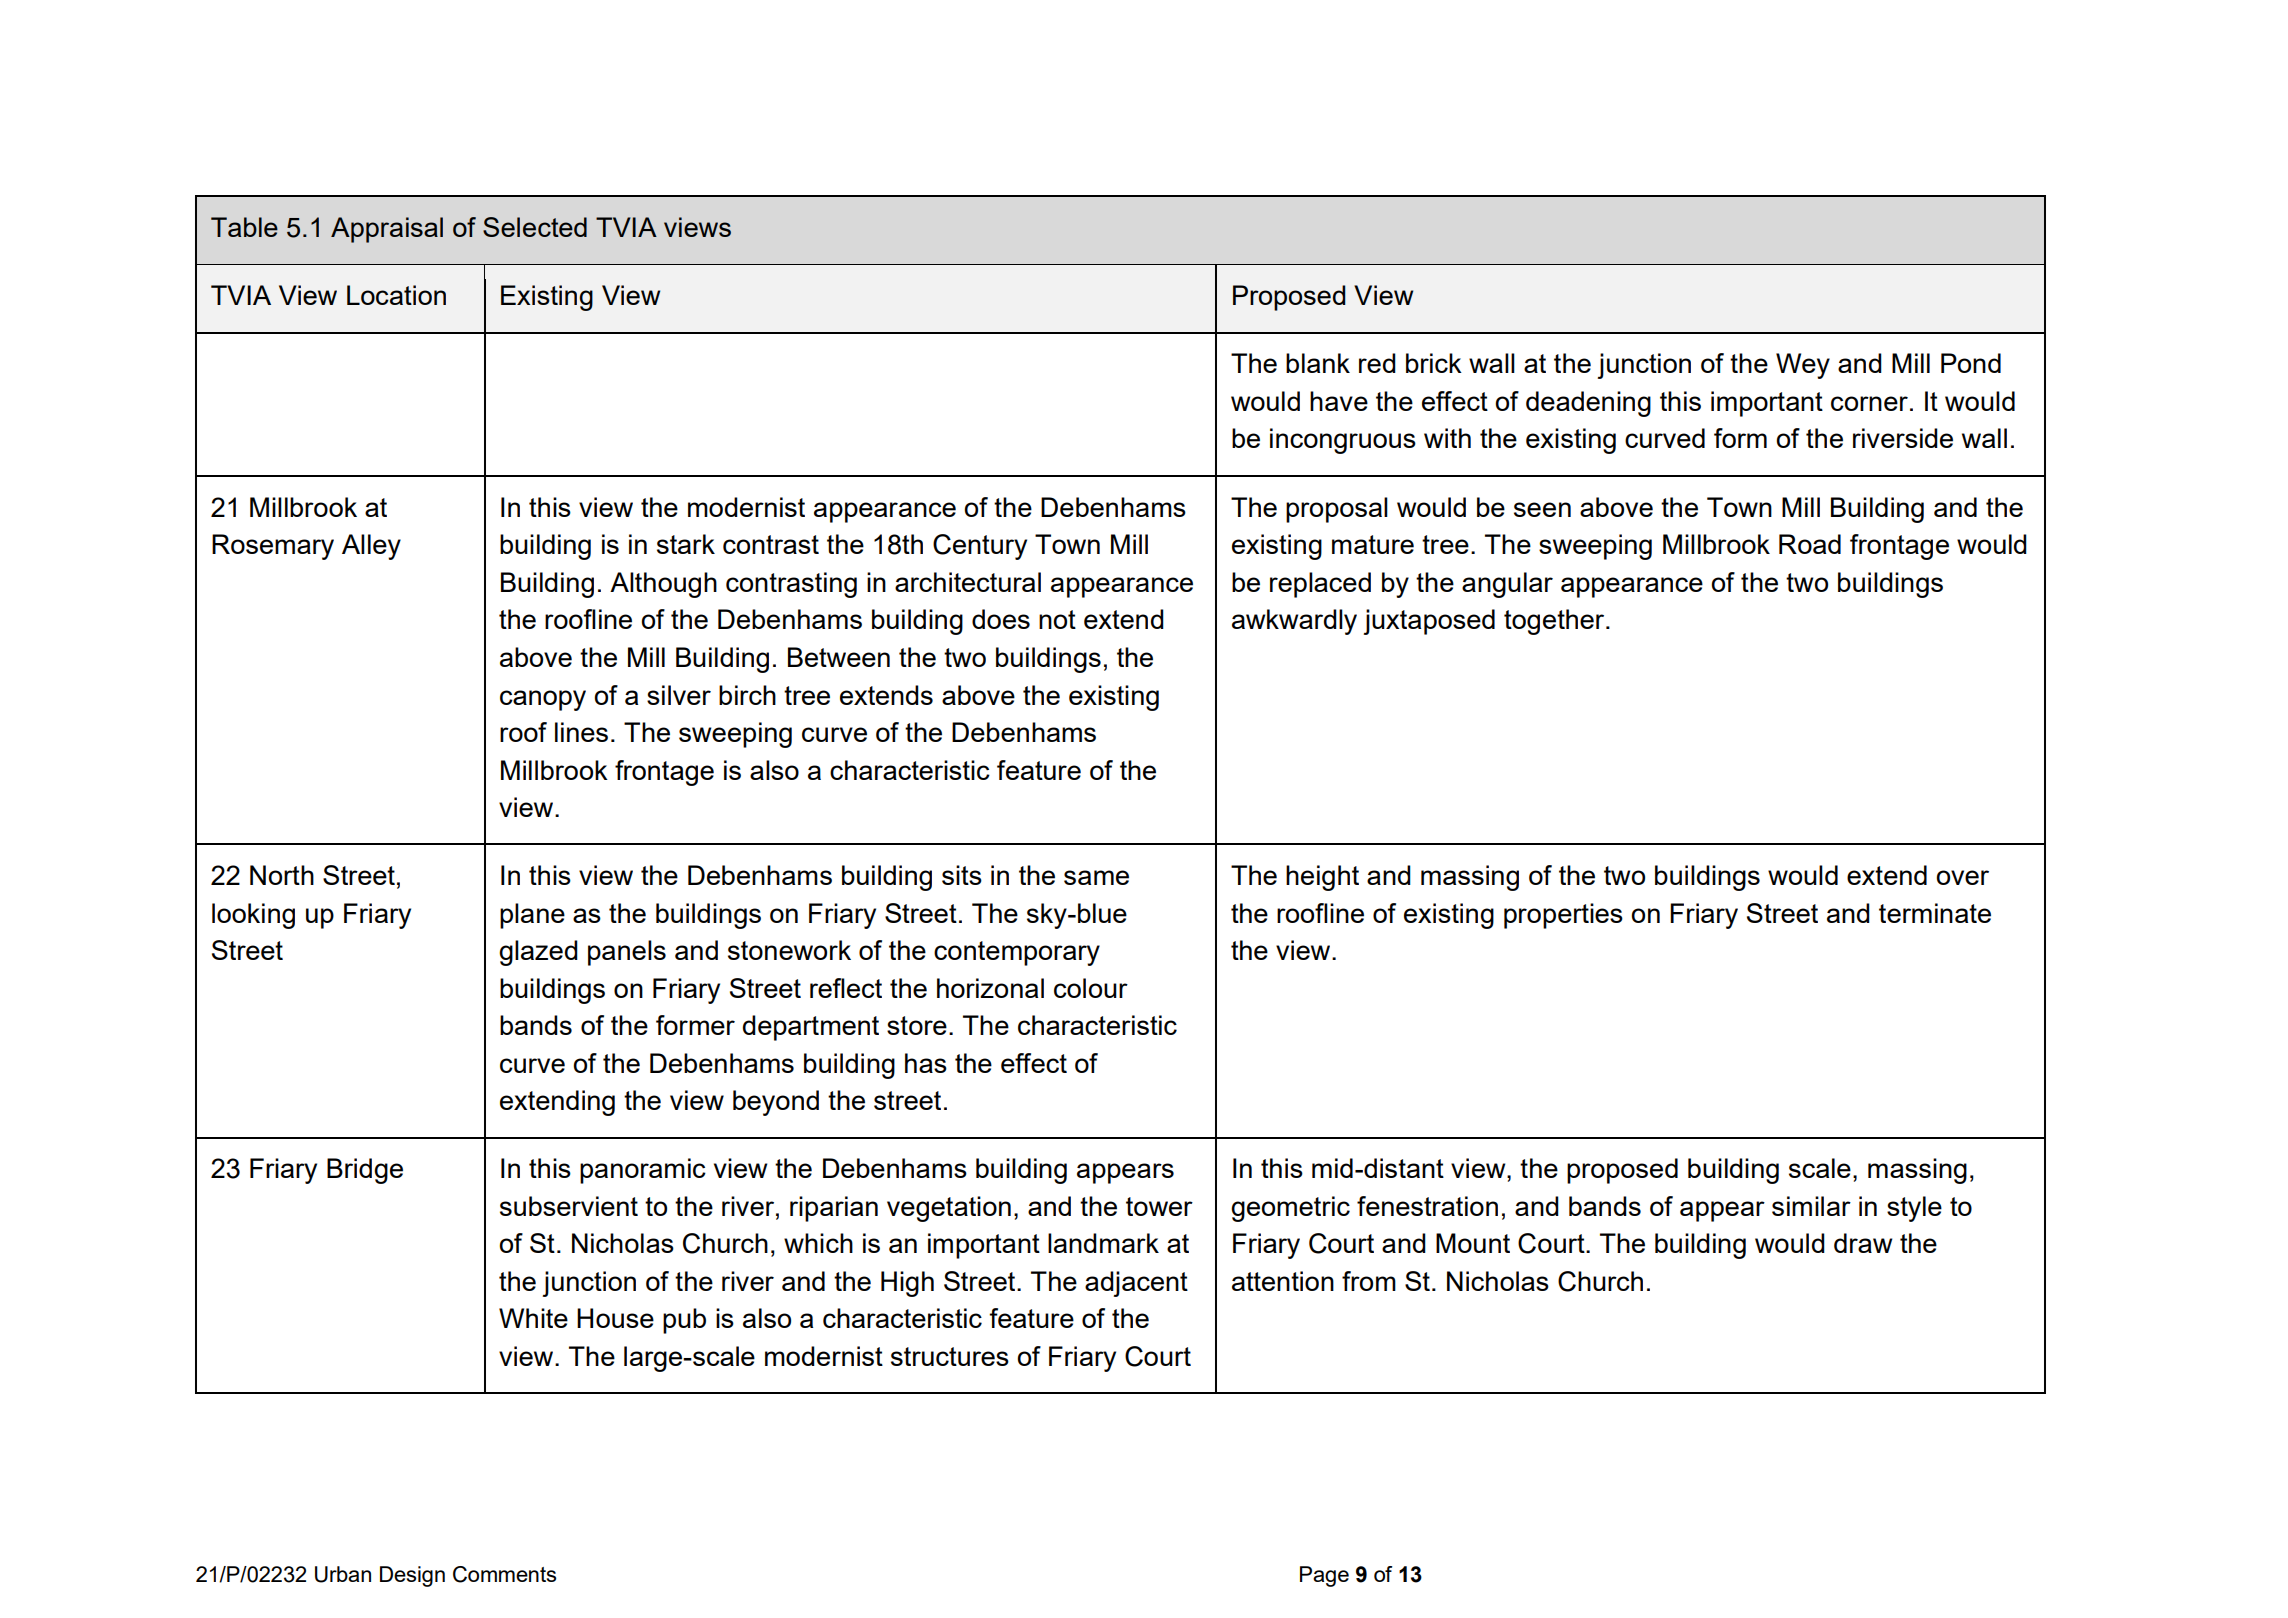  I want to click on Page, so click(1324, 1576).
